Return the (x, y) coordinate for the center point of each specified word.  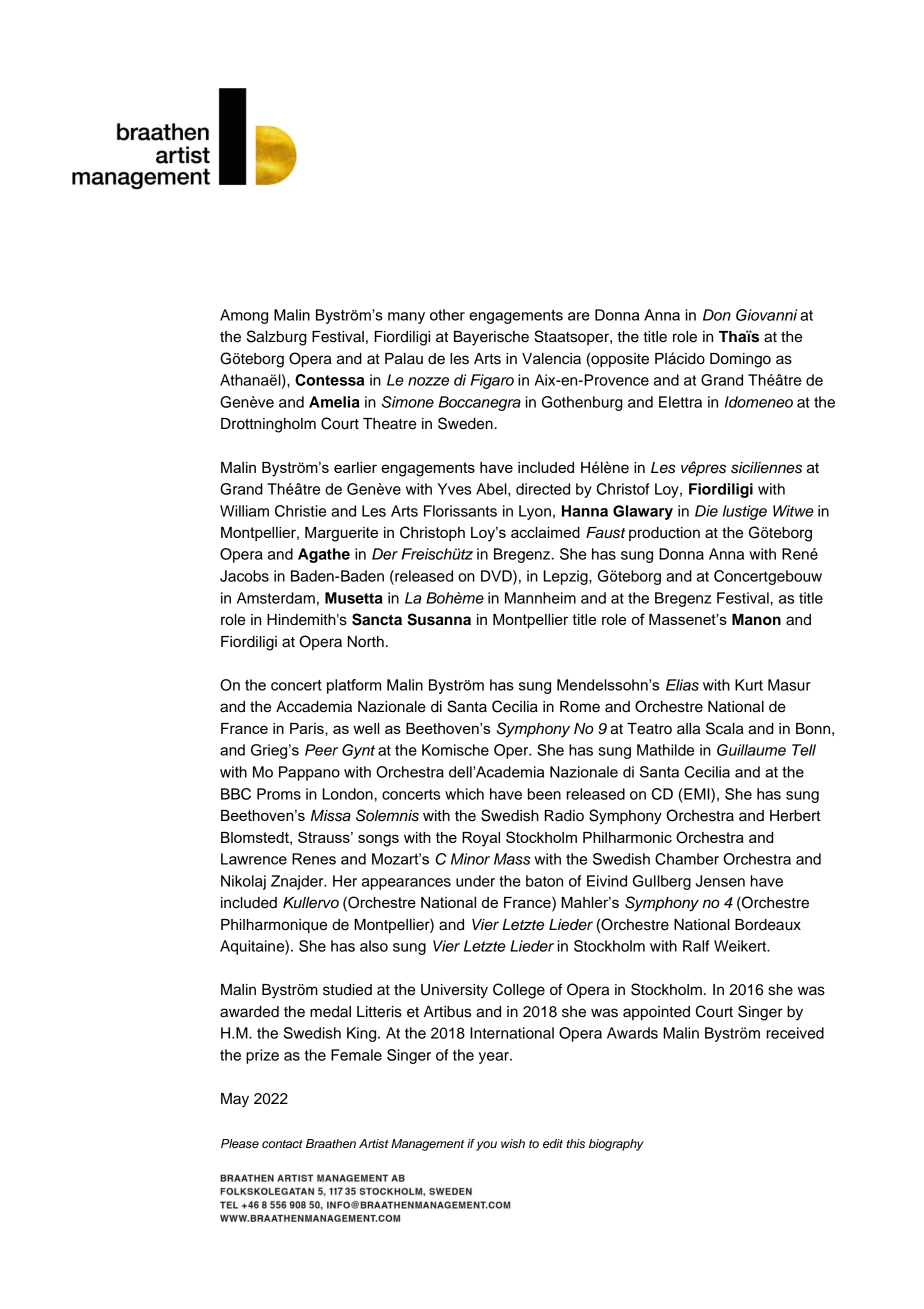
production (664, 534)
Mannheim (540, 598)
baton (544, 881)
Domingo (740, 360)
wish (513, 1143)
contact (282, 1144)
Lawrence (254, 859)
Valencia (551, 359)
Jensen (720, 881)
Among (244, 316)
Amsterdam (276, 598)
